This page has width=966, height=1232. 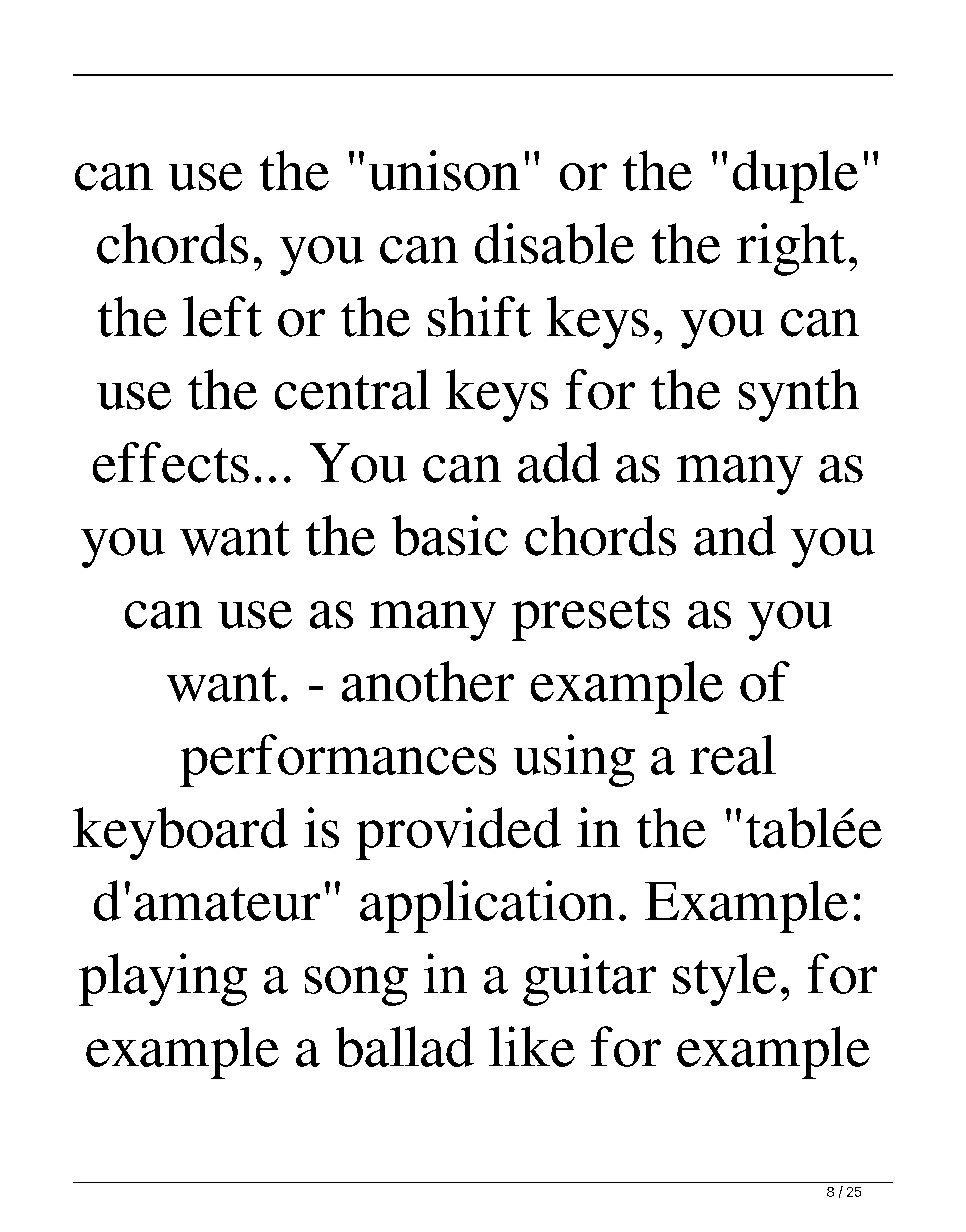 I want to click on and, so click(x=735, y=535).
